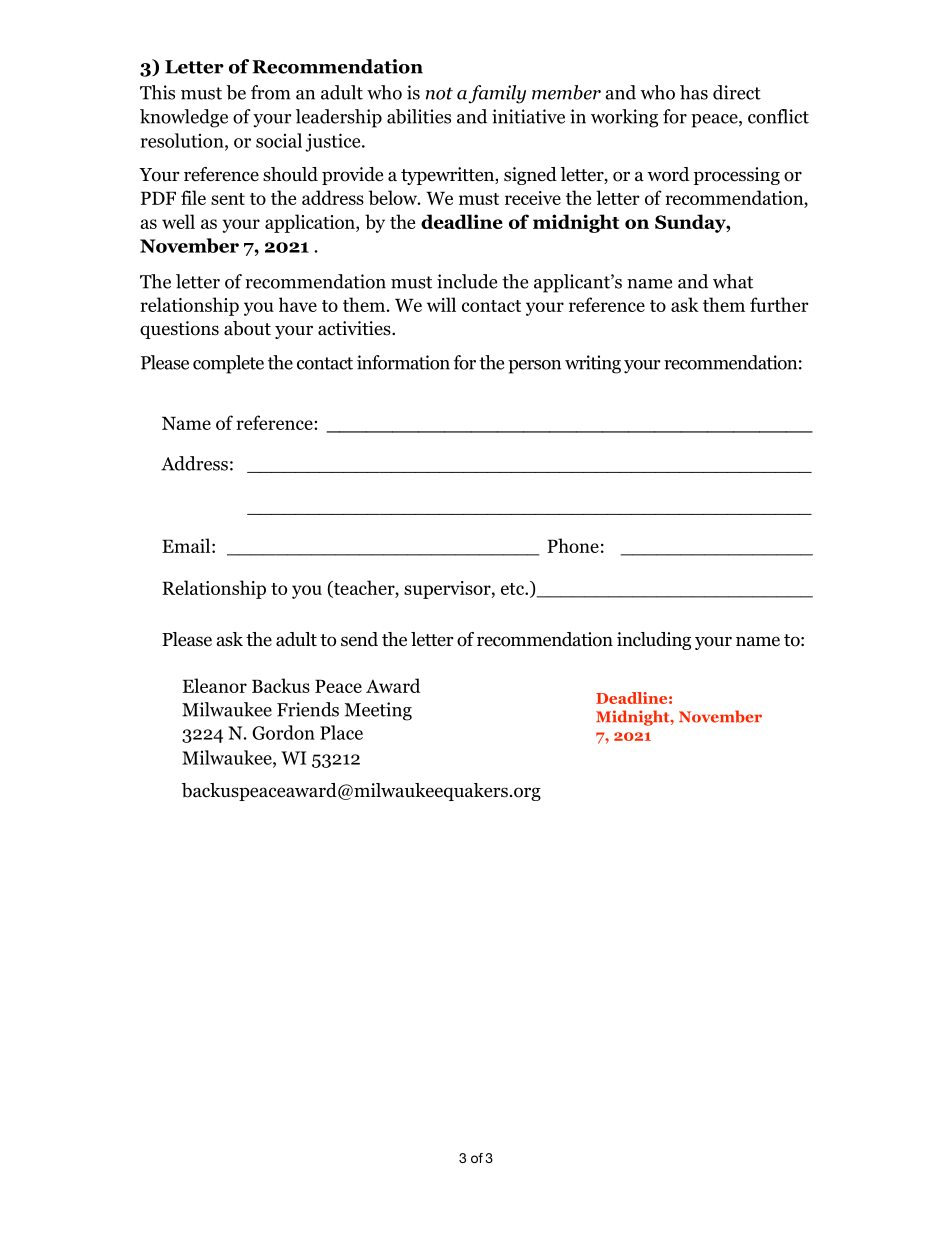  Describe the element at coordinates (359, 639) in the document. I see `send` at that location.
